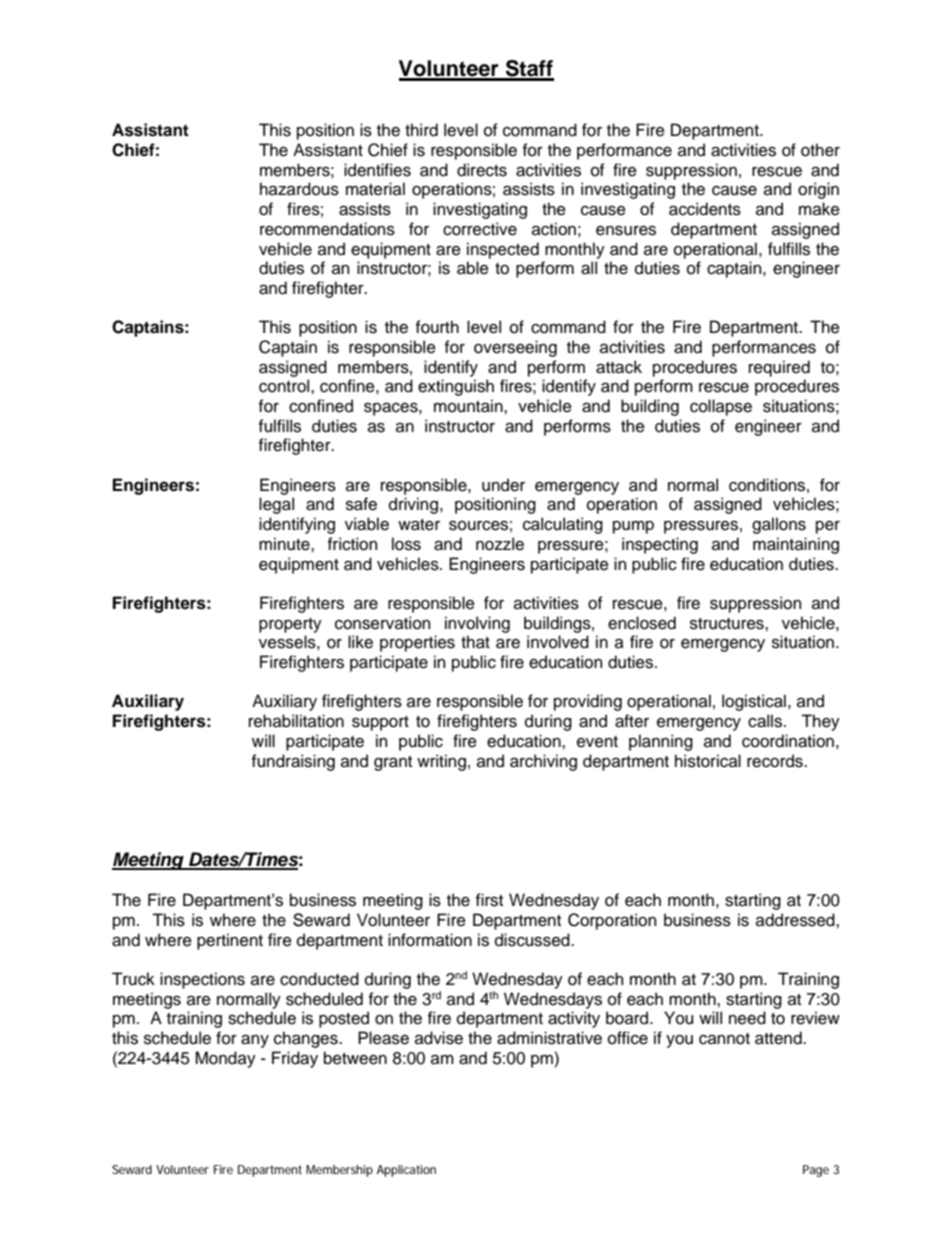 This screenshot has height=1233, width=952. Describe the element at coordinates (705, 209) in the screenshot. I see `accidents` at that location.
